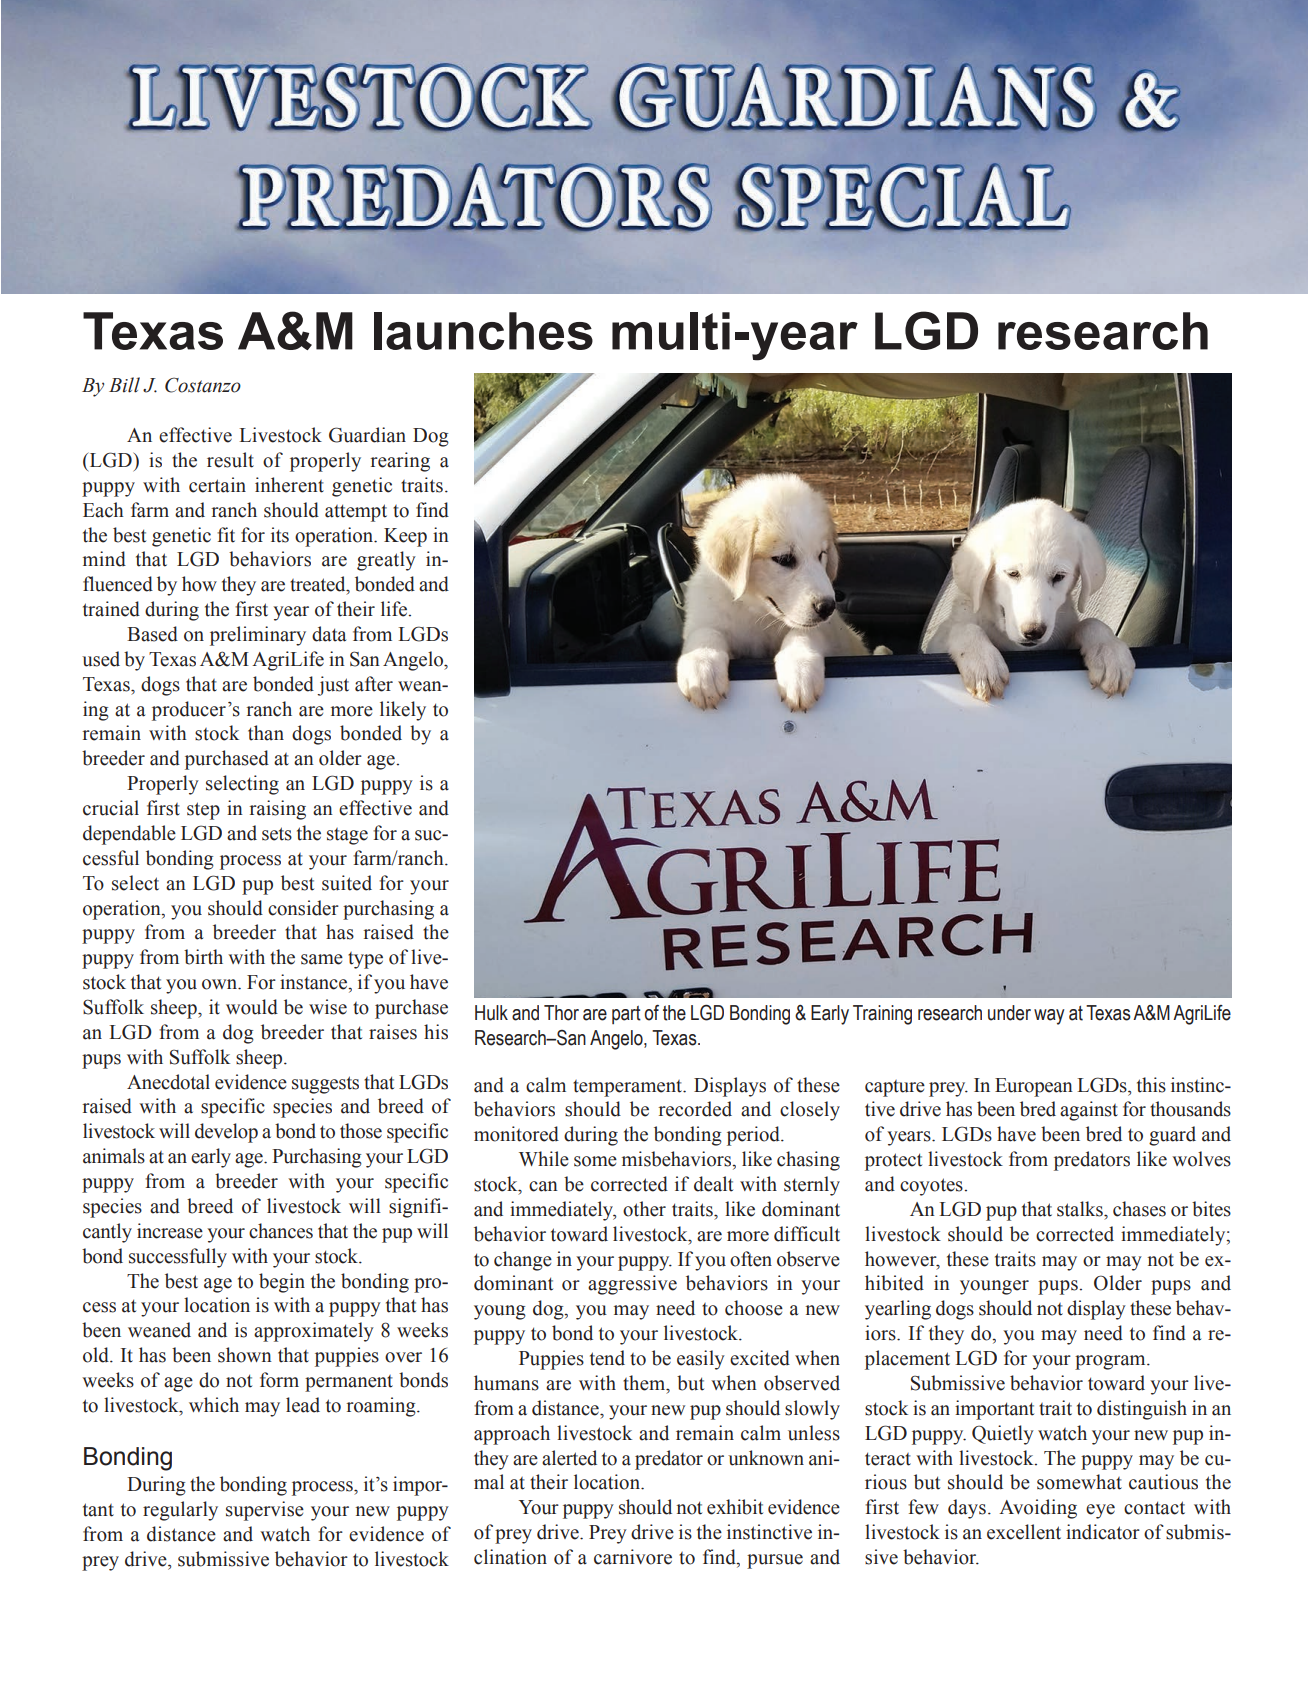  Describe the element at coordinates (203, 957) in the screenshot. I see `birth` at that location.
